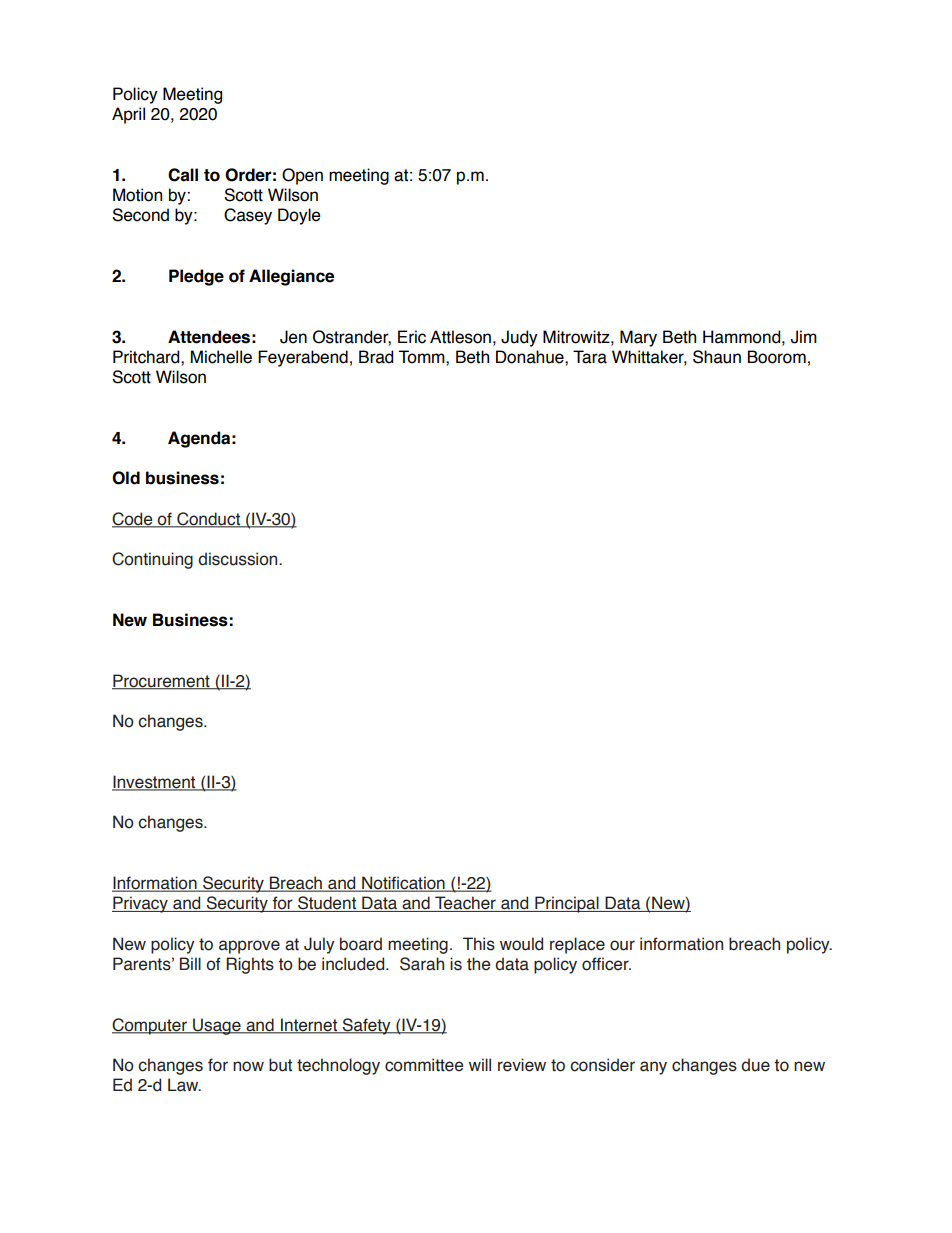 The height and width of the page is (1233, 952). What do you see at coordinates (155, 783) in the page?
I see `Investment` at bounding box center [155, 783].
